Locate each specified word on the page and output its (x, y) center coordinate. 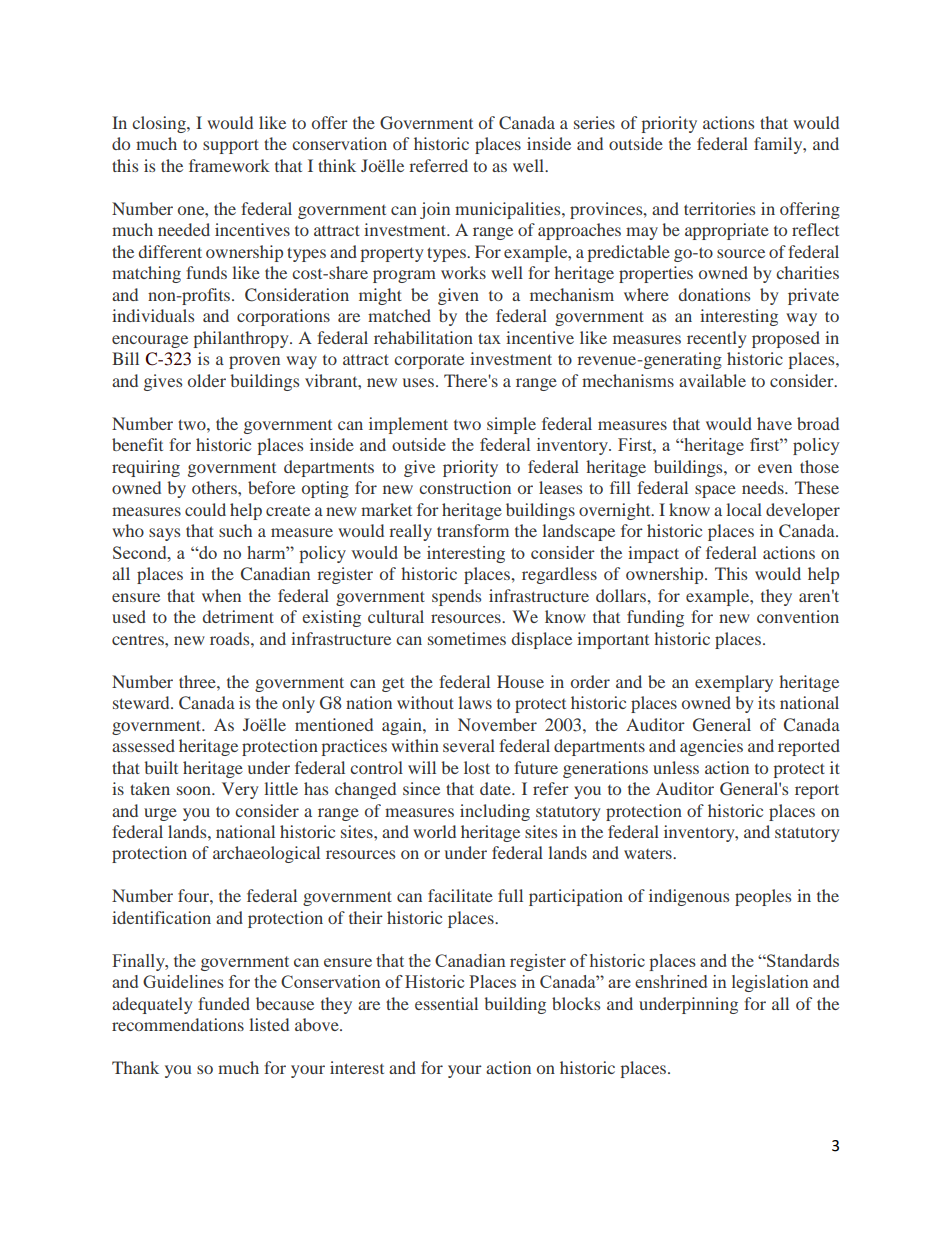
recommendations (178, 1024)
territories (719, 208)
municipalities (509, 210)
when (221, 595)
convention (798, 616)
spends (456, 597)
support (231, 146)
